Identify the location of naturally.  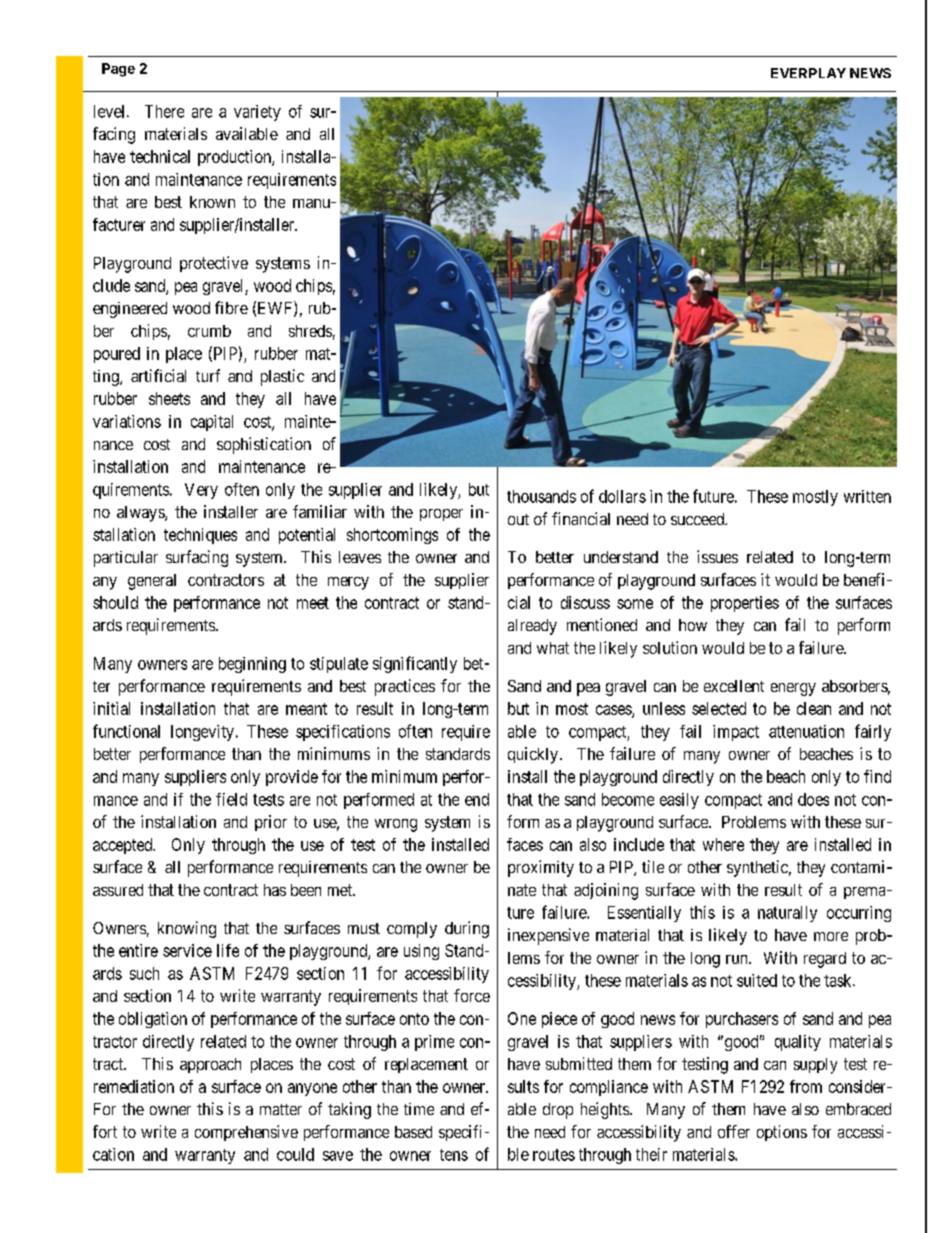
(787, 914).
